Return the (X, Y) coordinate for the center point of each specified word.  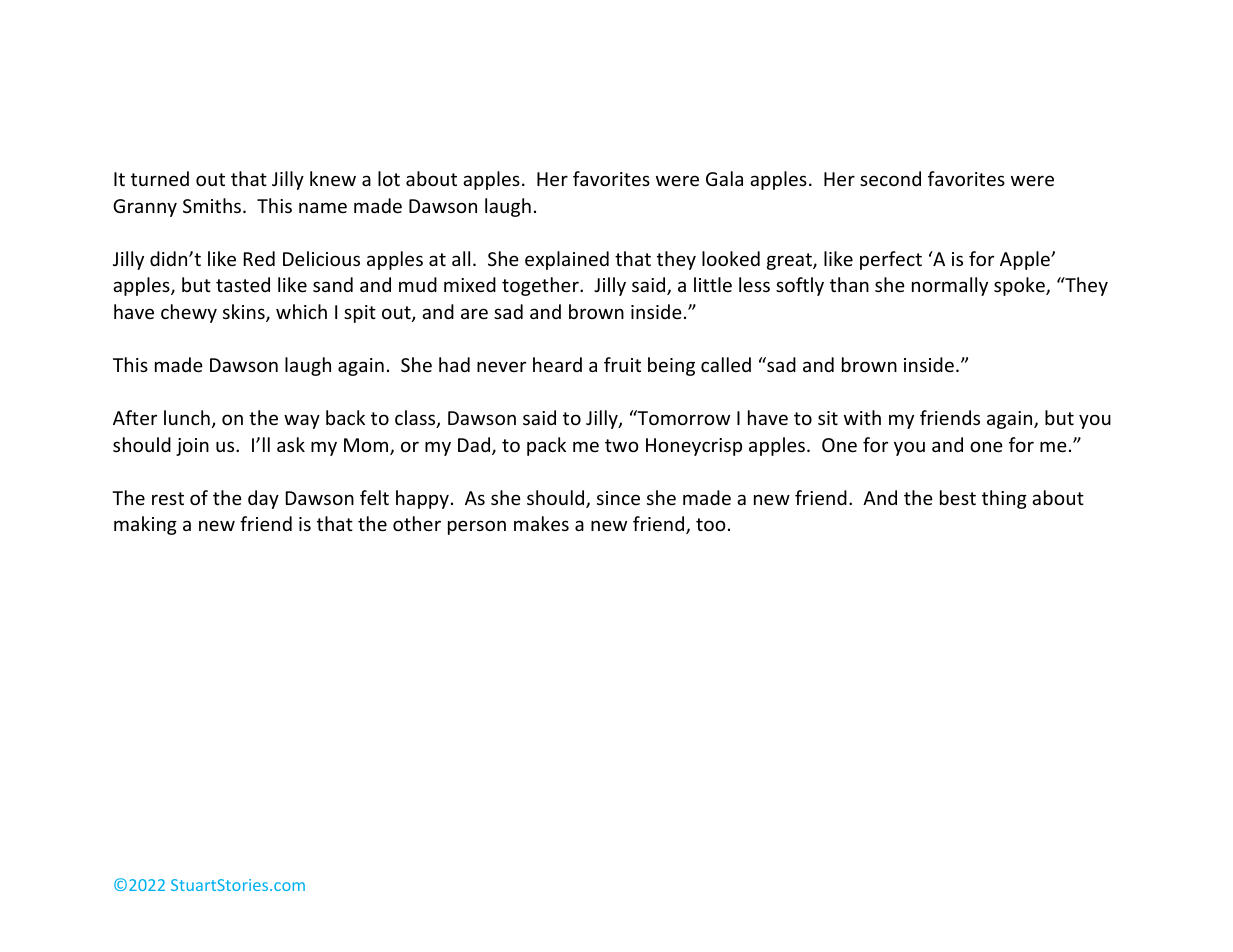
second (890, 178)
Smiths (213, 205)
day (263, 499)
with (862, 417)
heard (557, 364)
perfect (891, 260)
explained (567, 260)
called (726, 364)
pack (546, 446)
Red (259, 258)
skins (245, 313)
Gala (724, 178)
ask (291, 444)
